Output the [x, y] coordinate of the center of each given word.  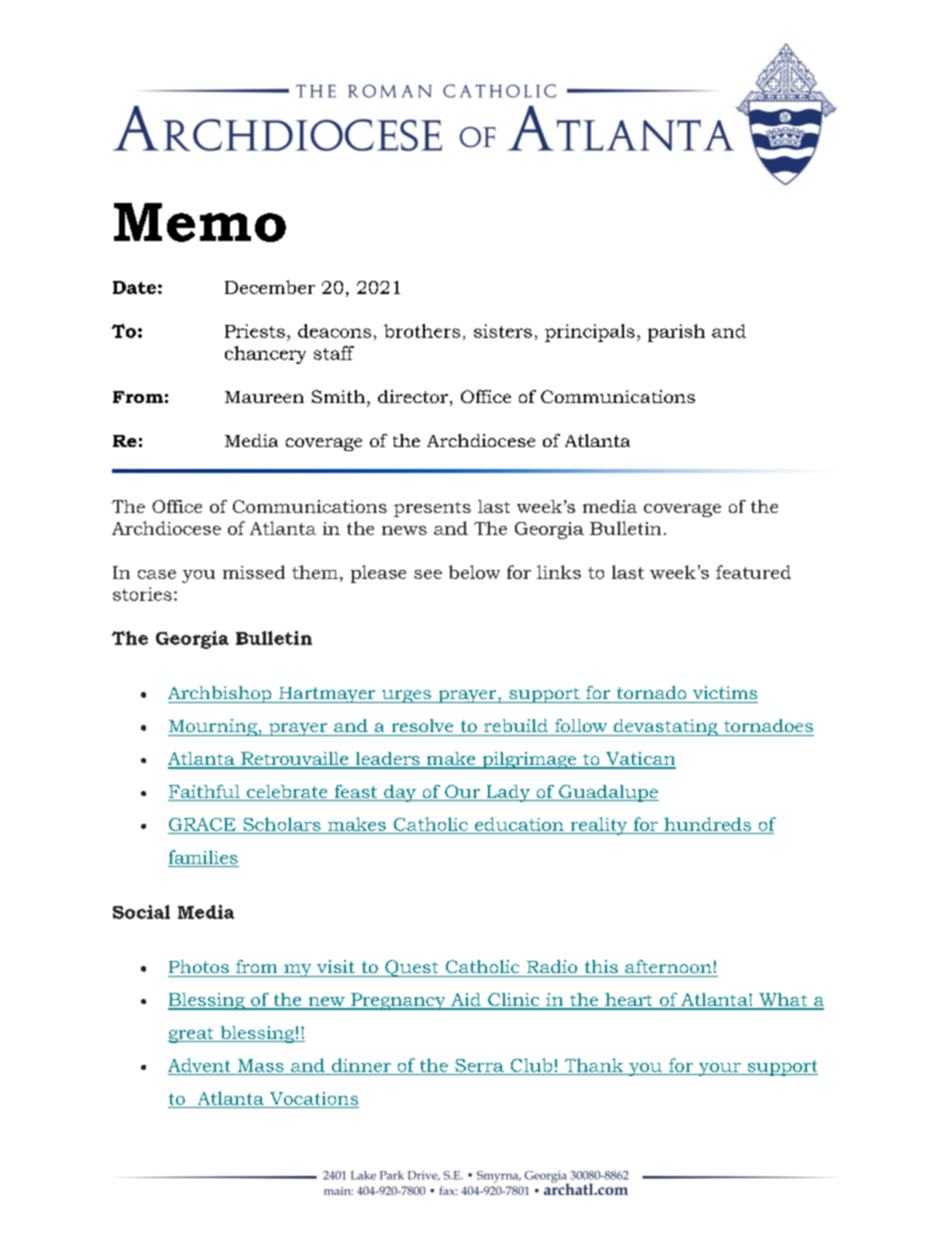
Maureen [264, 397]
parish [676, 333]
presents [432, 509]
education [519, 824]
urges [406, 696]
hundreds [707, 824]
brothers [422, 331]
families [203, 857]
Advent [199, 1065]
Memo [200, 222]
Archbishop [221, 694]
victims [725, 692]
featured [753, 572]
